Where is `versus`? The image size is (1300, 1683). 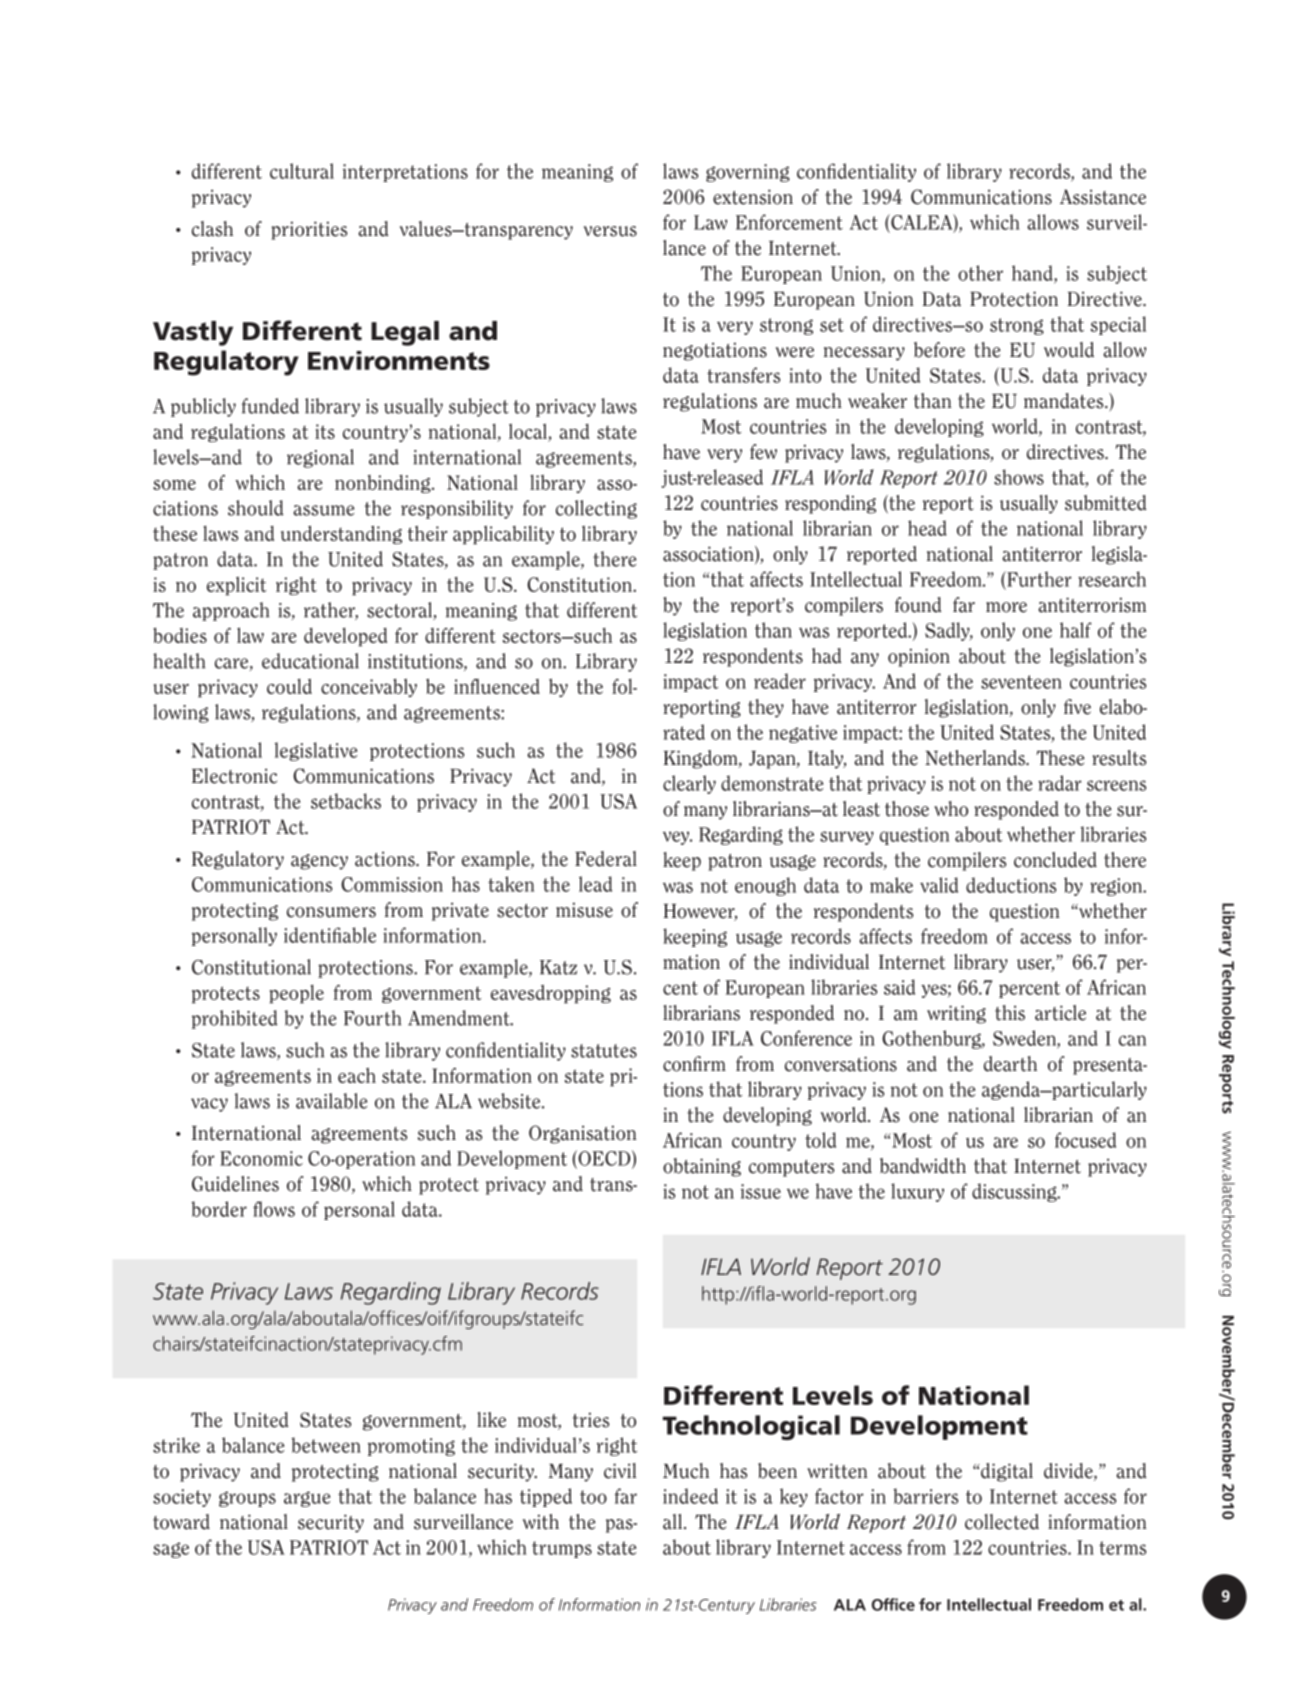
versus is located at coordinates (610, 231).
